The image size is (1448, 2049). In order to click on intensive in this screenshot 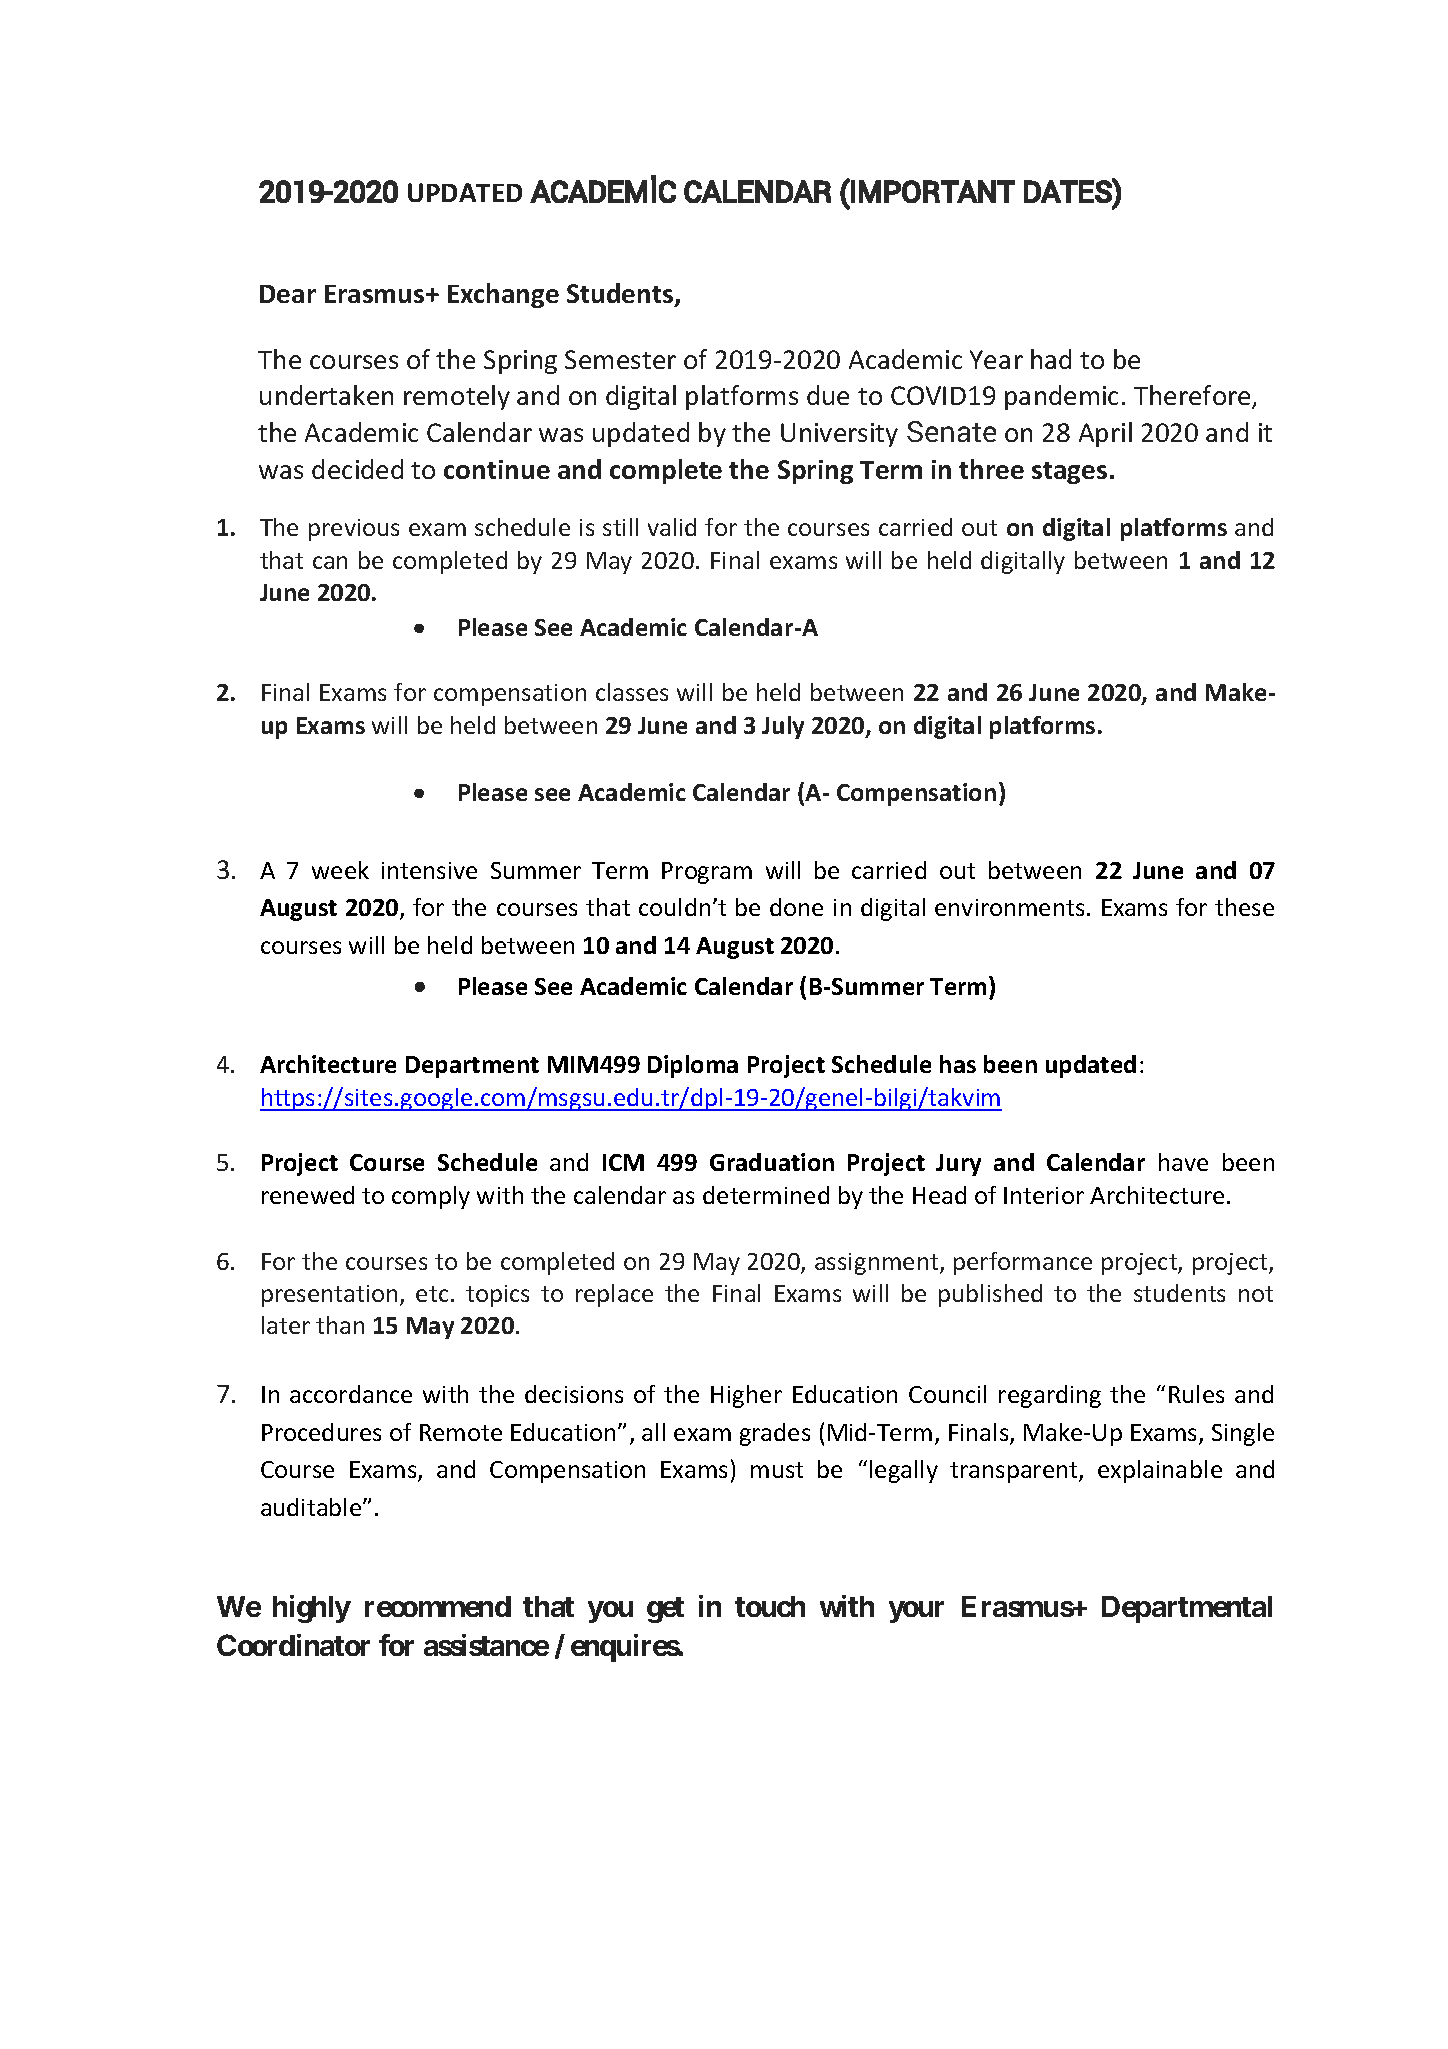, I will do `click(429, 870)`.
